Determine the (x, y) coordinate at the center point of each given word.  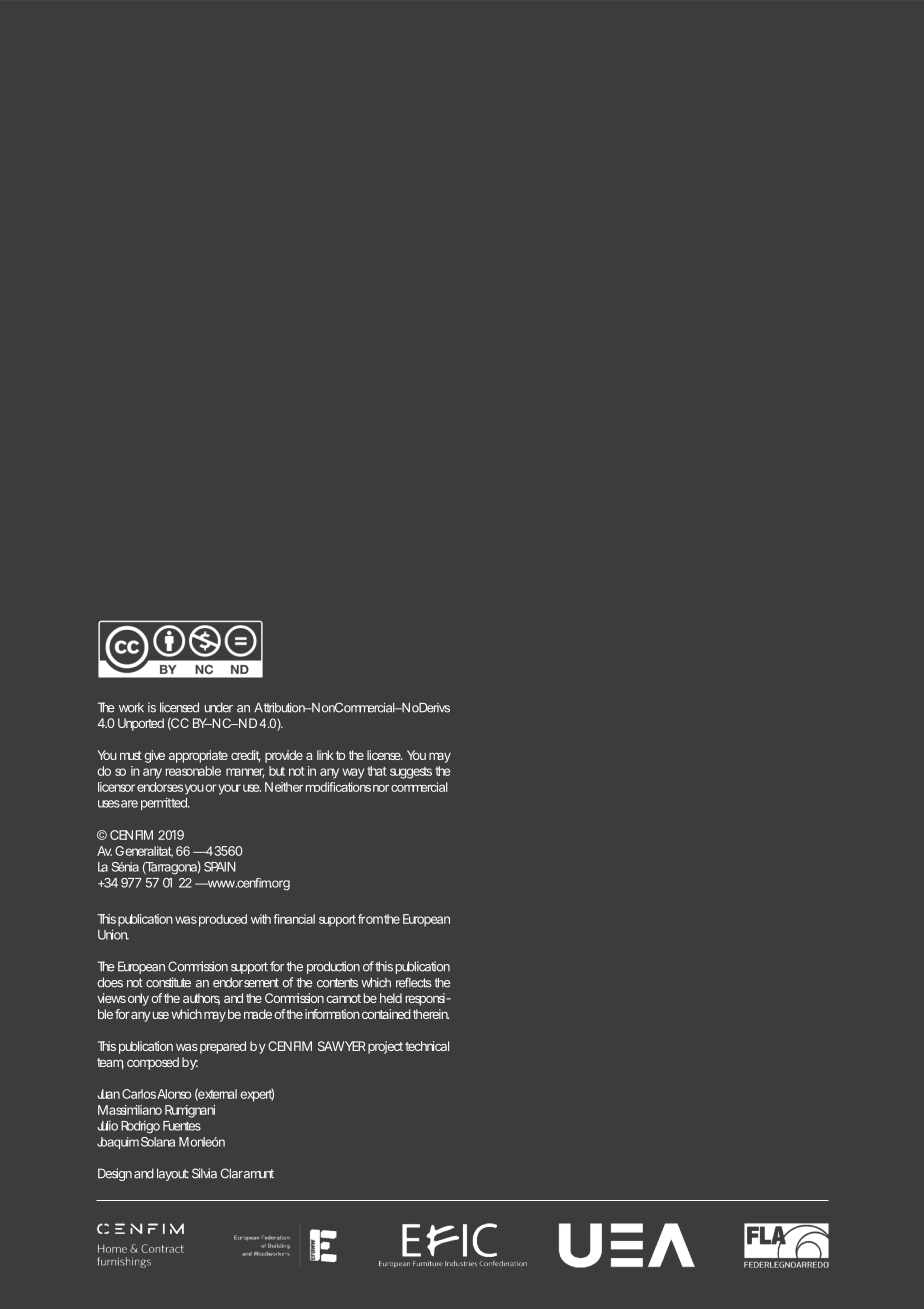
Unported (141, 724)
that (377, 771)
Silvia (204, 1173)
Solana (158, 1142)
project (385, 1047)
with (261, 919)
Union (113, 934)
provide (284, 756)
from (370, 919)
